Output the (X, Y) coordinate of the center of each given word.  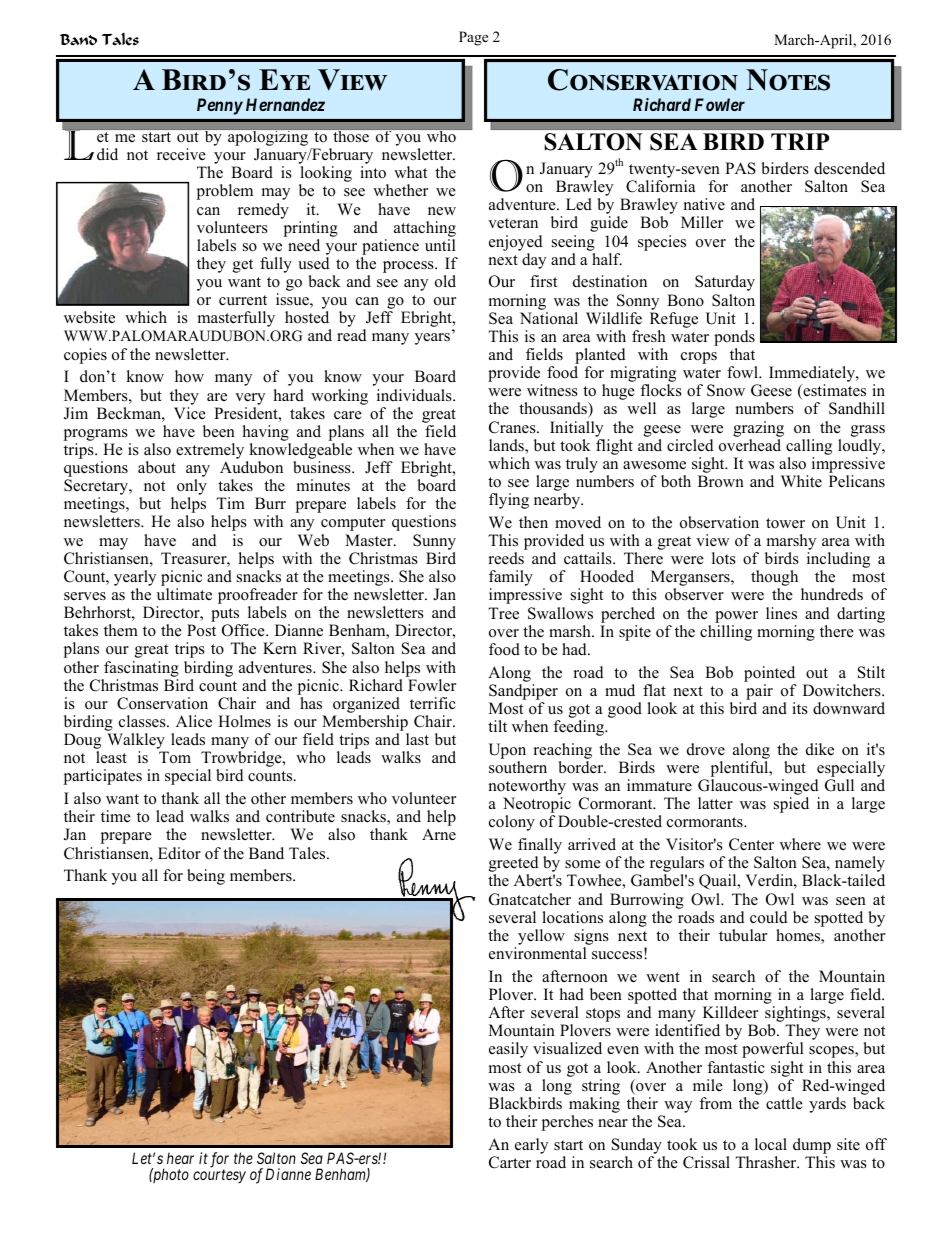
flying (509, 501)
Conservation (162, 703)
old (445, 281)
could (769, 917)
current (243, 300)
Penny (220, 106)
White (801, 481)
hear (180, 1158)
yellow (541, 937)
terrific (433, 703)
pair (759, 692)
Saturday (725, 283)
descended (849, 168)
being (206, 877)
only (192, 488)
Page (473, 38)
